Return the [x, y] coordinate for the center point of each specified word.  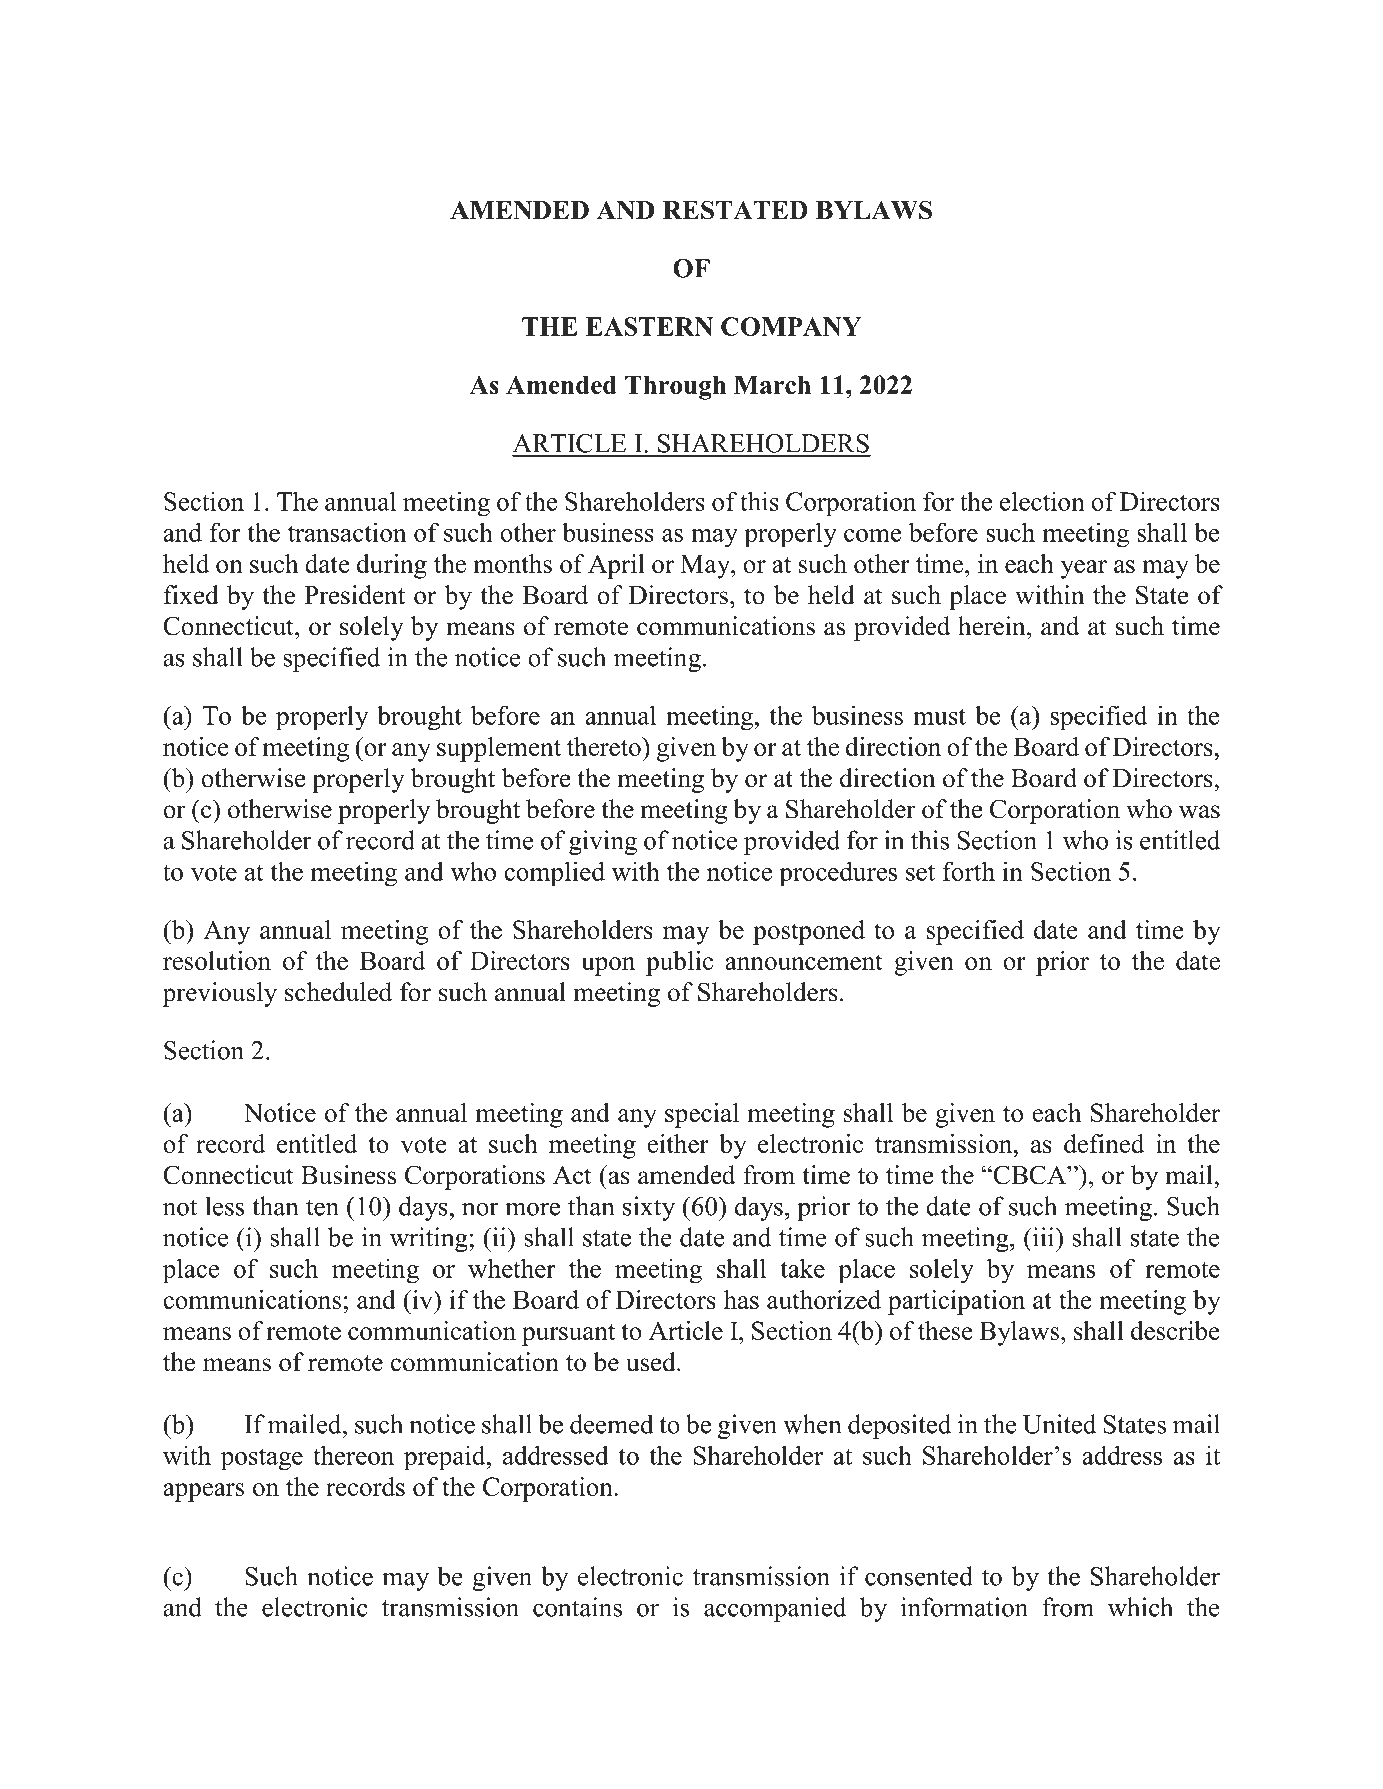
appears [203, 1492]
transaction [347, 532]
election [1042, 501]
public [679, 963]
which [1140, 1607]
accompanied [775, 1609]
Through [675, 387]
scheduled [338, 992]
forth [969, 871]
